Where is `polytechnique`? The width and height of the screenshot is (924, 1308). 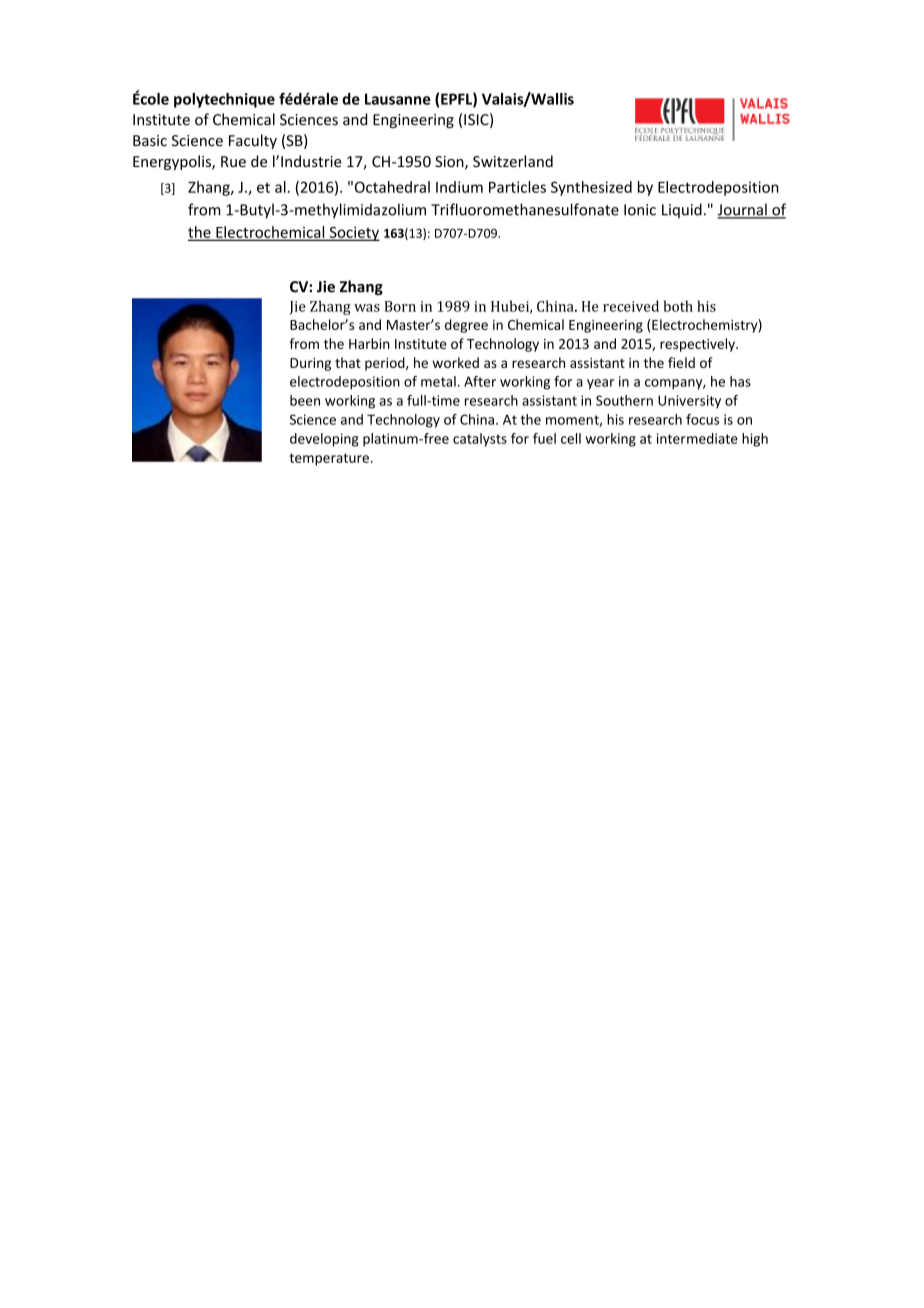 polytechnique is located at coordinates (224, 100).
